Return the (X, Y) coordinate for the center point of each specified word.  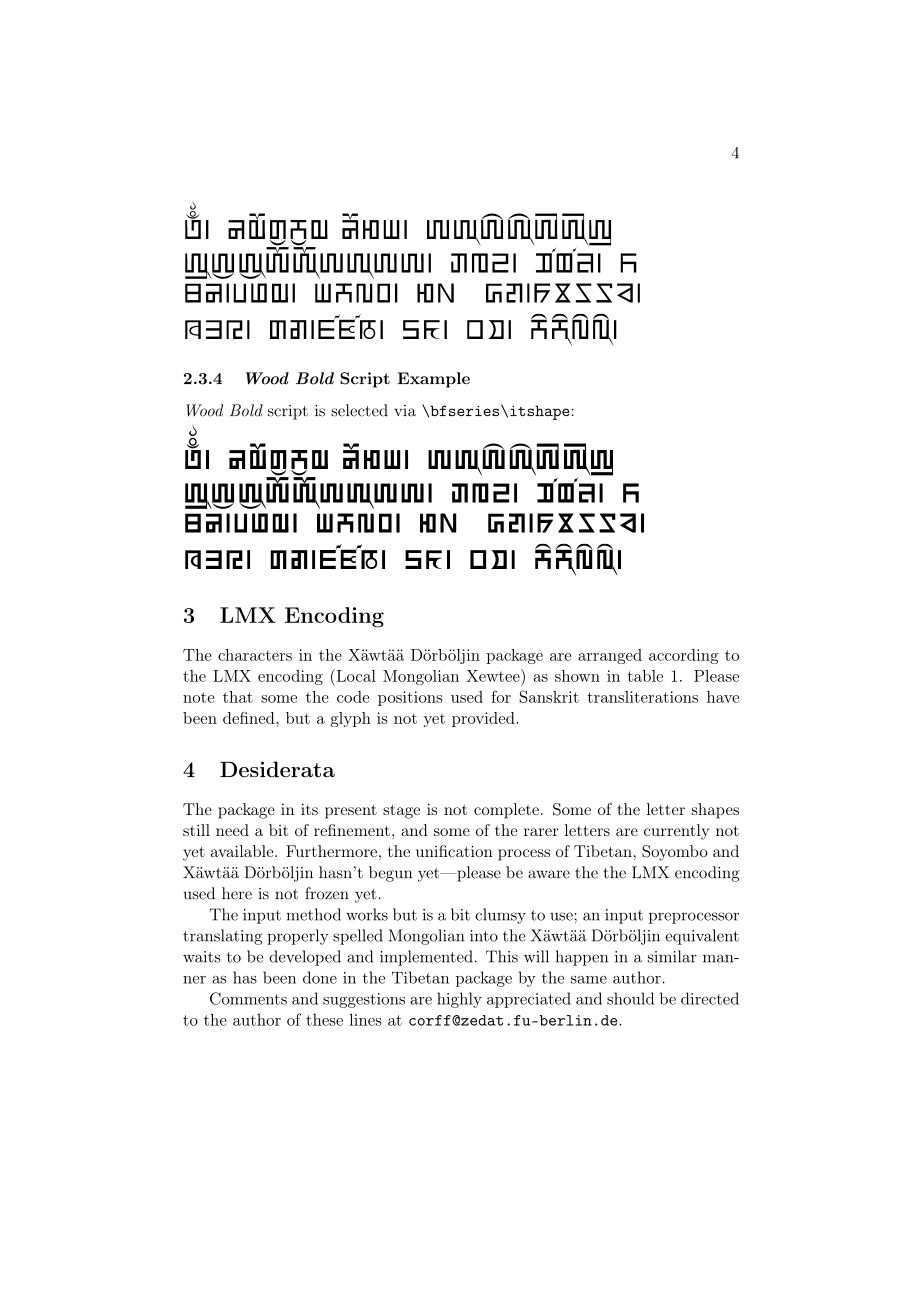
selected (359, 410)
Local (355, 675)
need (232, 830)
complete (506, 811)
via (405, 411)
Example (433, 380)
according (683, 656)
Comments (248, 998)
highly (459, 1000)
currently (676, 832)
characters (255, 655)
